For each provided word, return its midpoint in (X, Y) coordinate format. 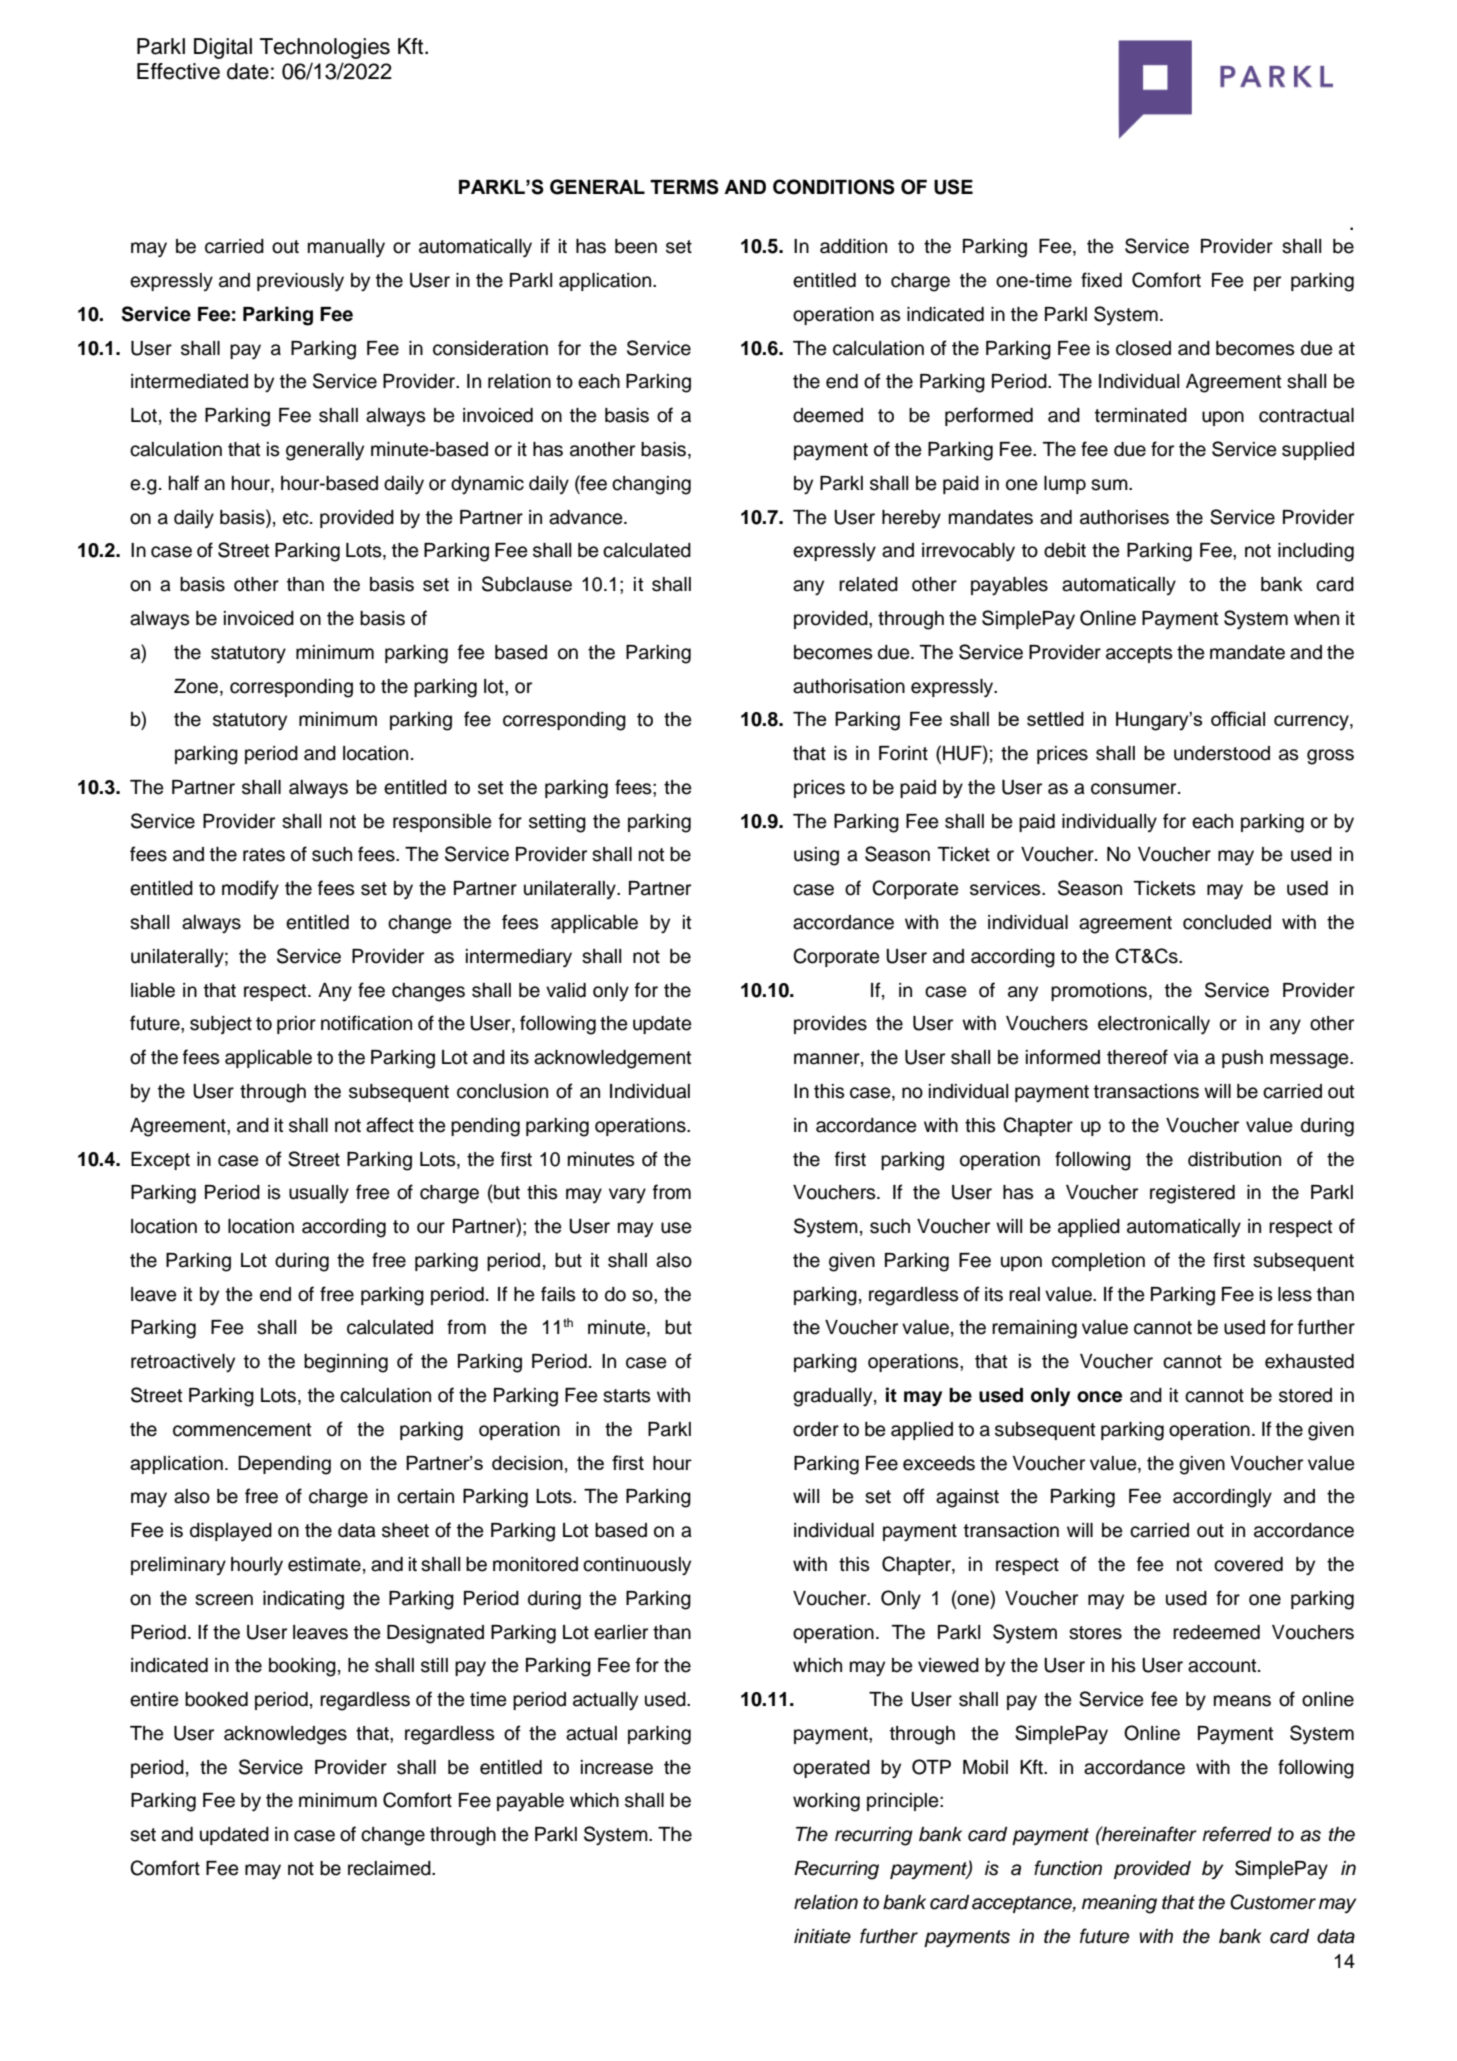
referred (1237, 1834)
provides (830, 1025)
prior (296, 1025)
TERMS (684, 187)
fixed (1101, 280)
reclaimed (390, 1868)
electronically (1154, 1025)
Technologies (325, 48)
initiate (822, 1936)
